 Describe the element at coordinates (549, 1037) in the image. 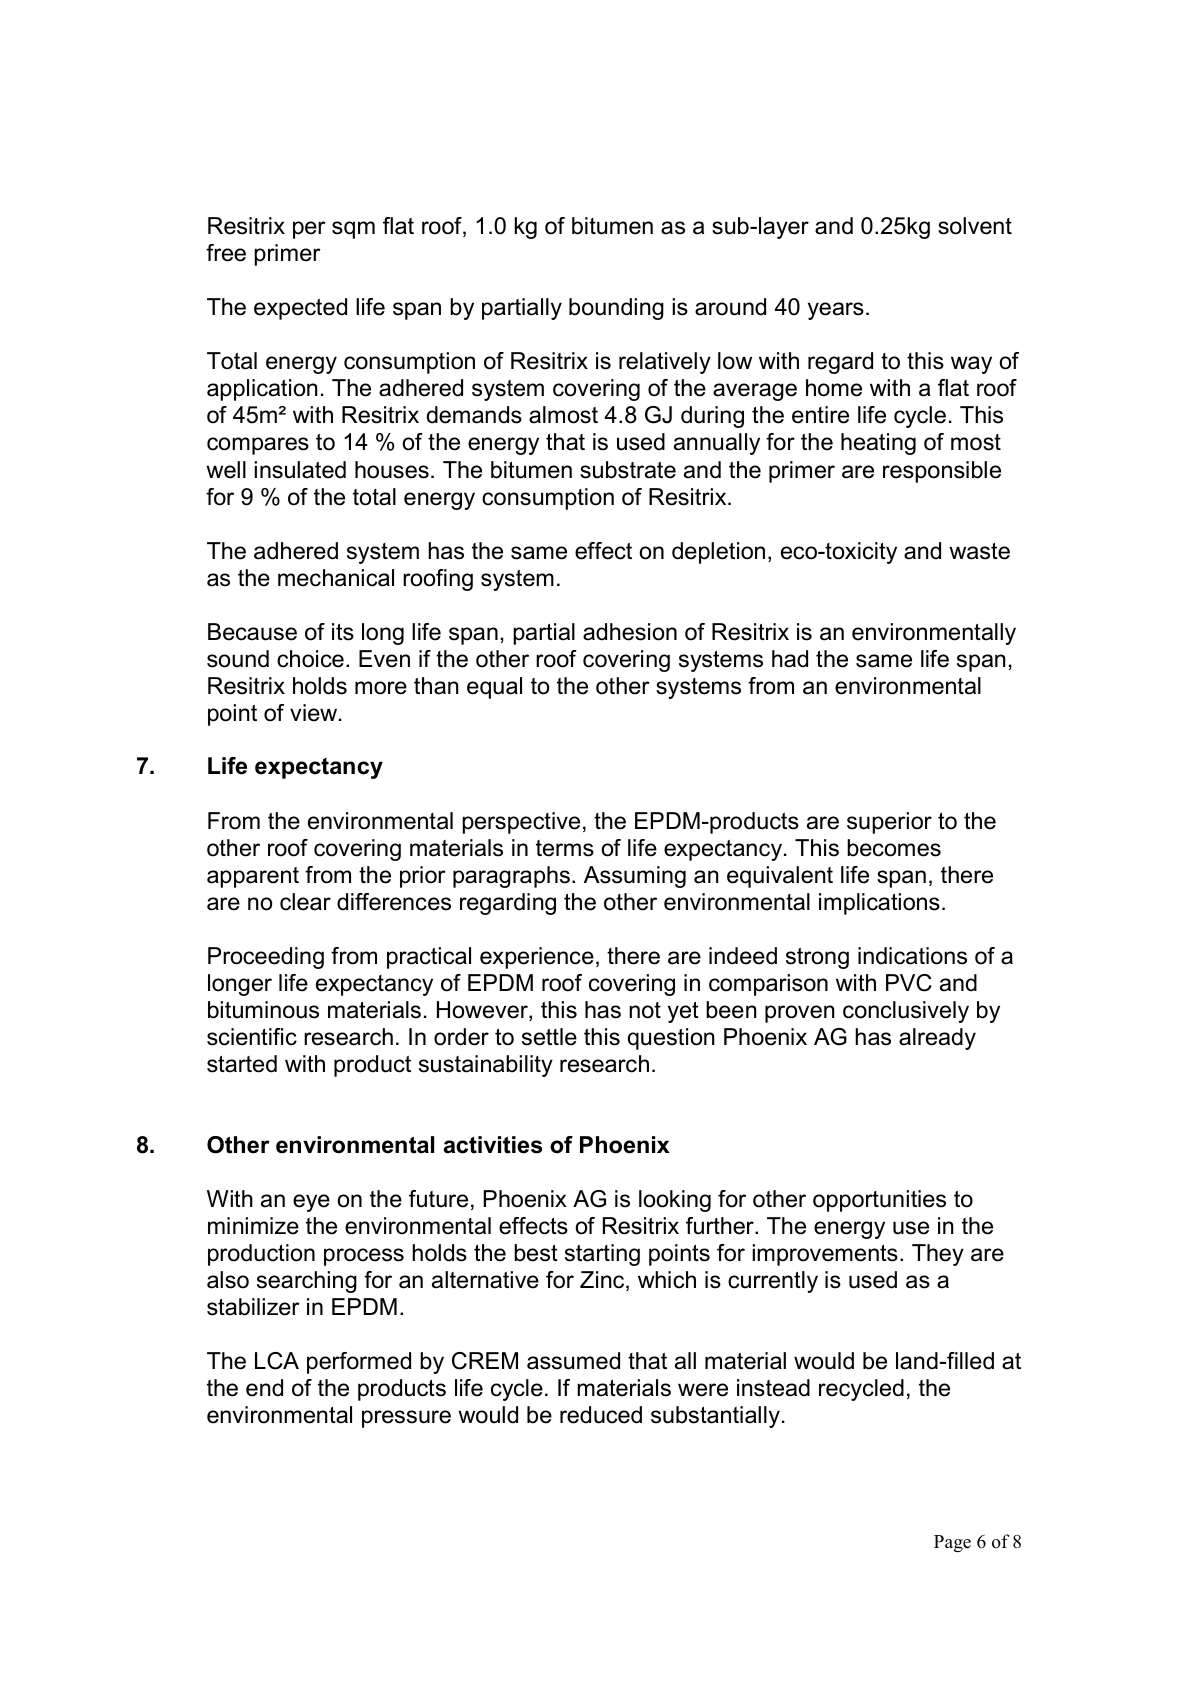

I see `settle` at that location.
